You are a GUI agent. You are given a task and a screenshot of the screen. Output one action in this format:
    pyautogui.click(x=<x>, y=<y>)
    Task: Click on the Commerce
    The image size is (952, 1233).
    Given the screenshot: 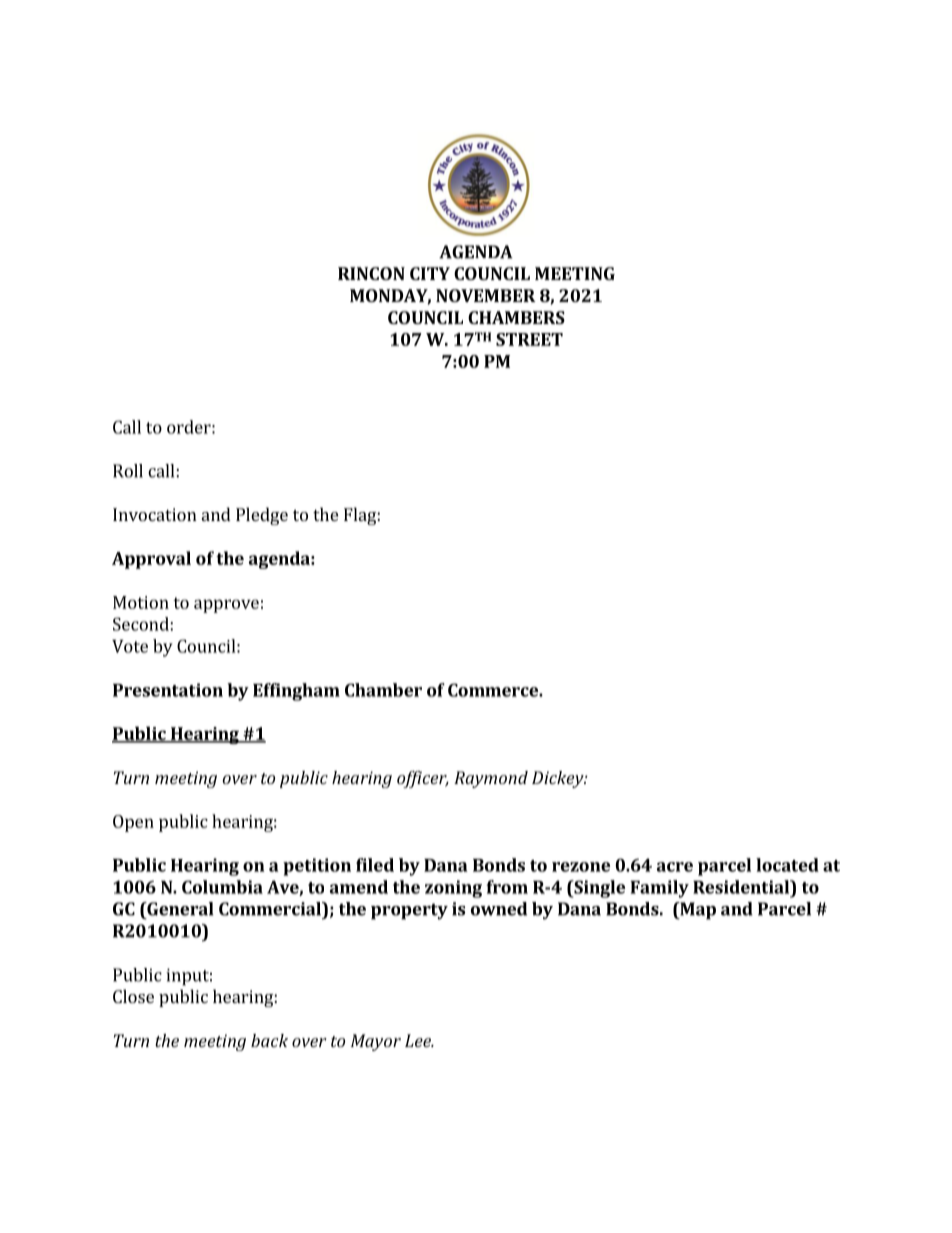 What is the action you would take?
    pyautogui.click(x=494, y=690)
